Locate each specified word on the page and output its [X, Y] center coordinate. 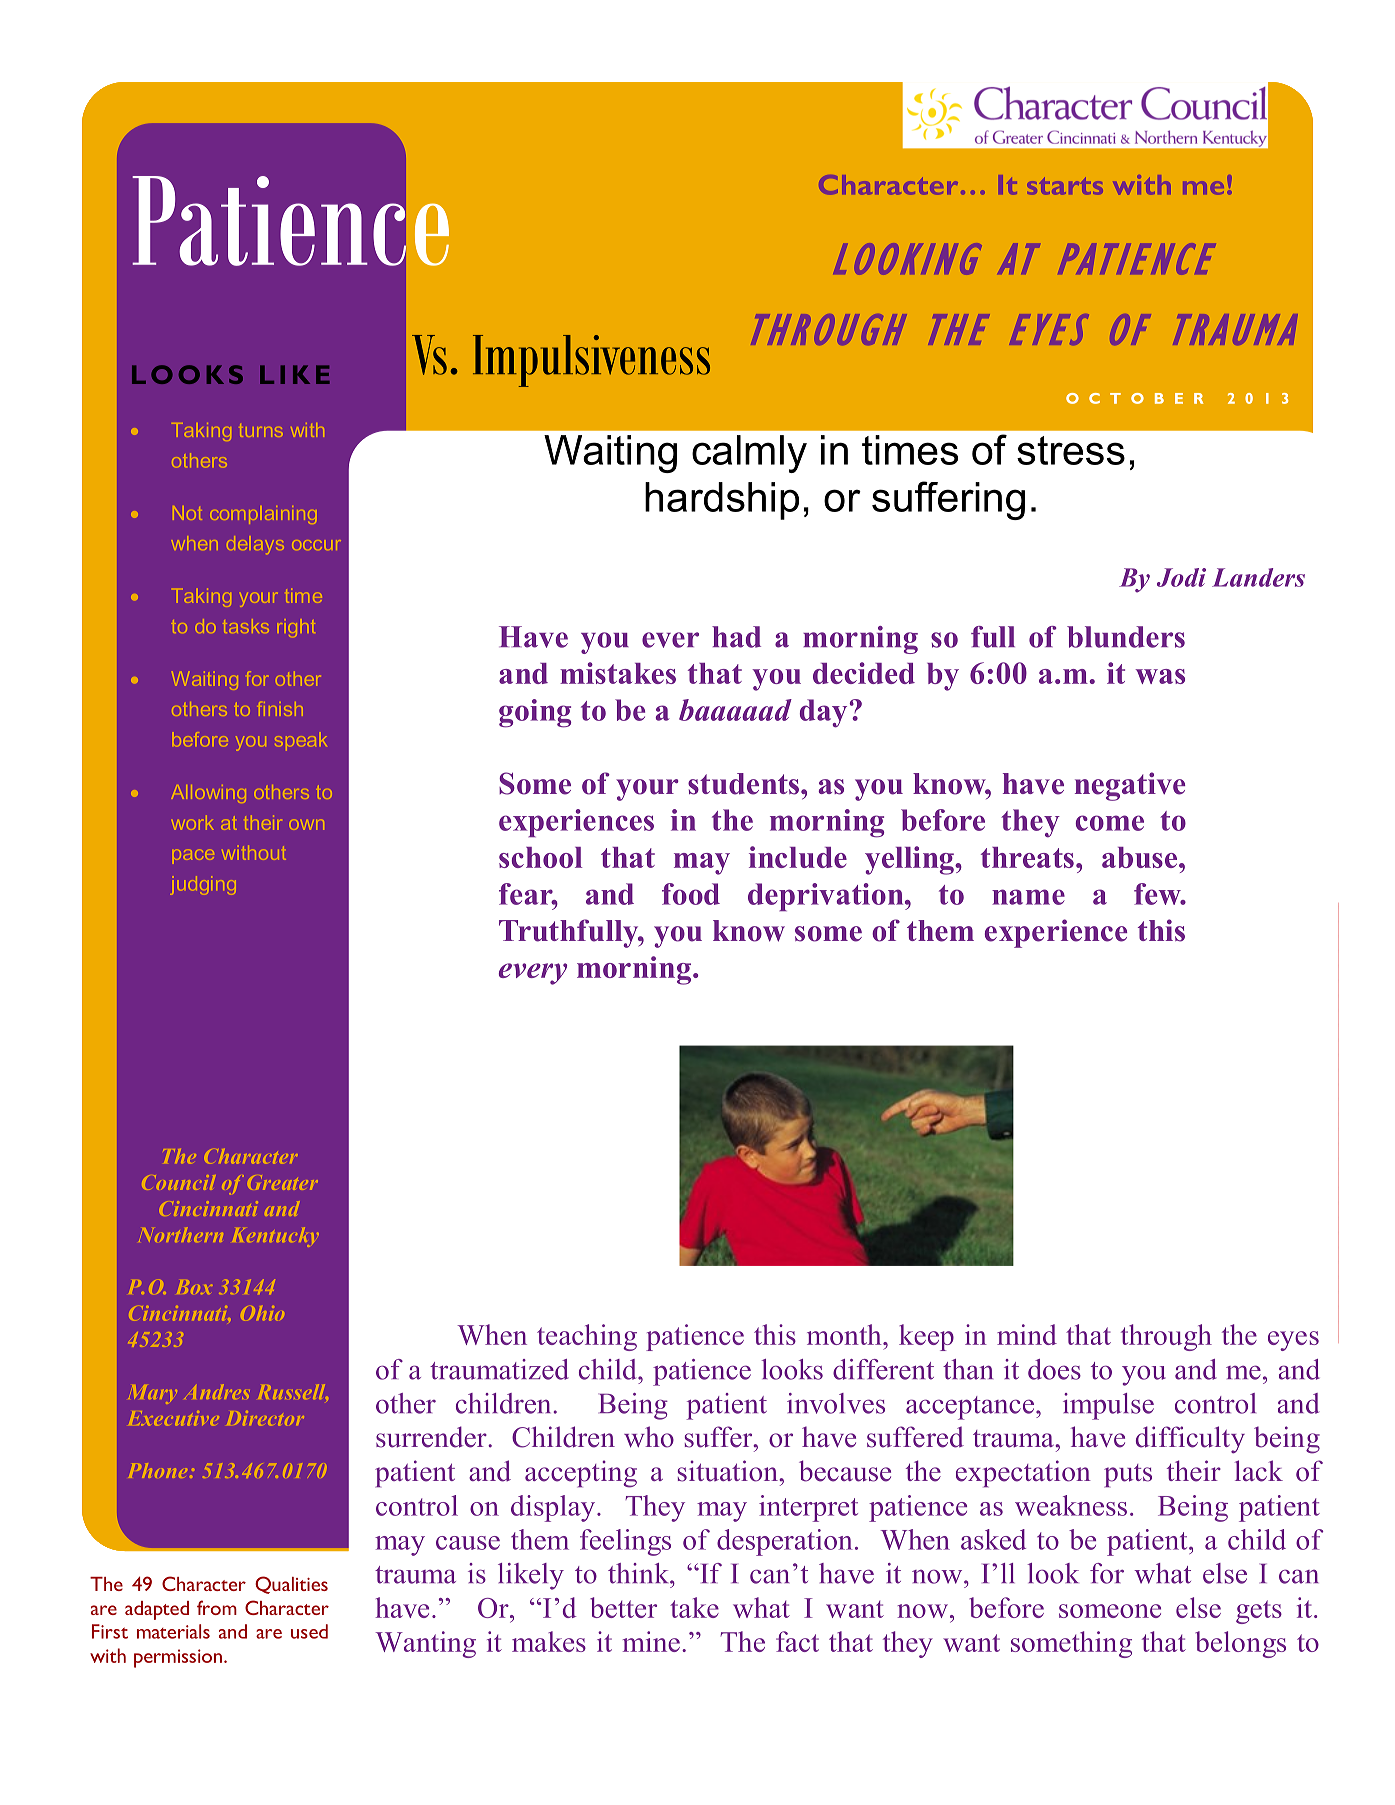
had [736, 637]
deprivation [827, 897]
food [691, 894]
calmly [749, 454]
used [309, 1631]
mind [1027, 1334]
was [1160, 676]
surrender [432, 1437]
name [1028, 897]
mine [651, 1641]
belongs [1240, 1644]
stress [1071, 450]
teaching [587, 1337]
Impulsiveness [591, 361]
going [535, 713]
